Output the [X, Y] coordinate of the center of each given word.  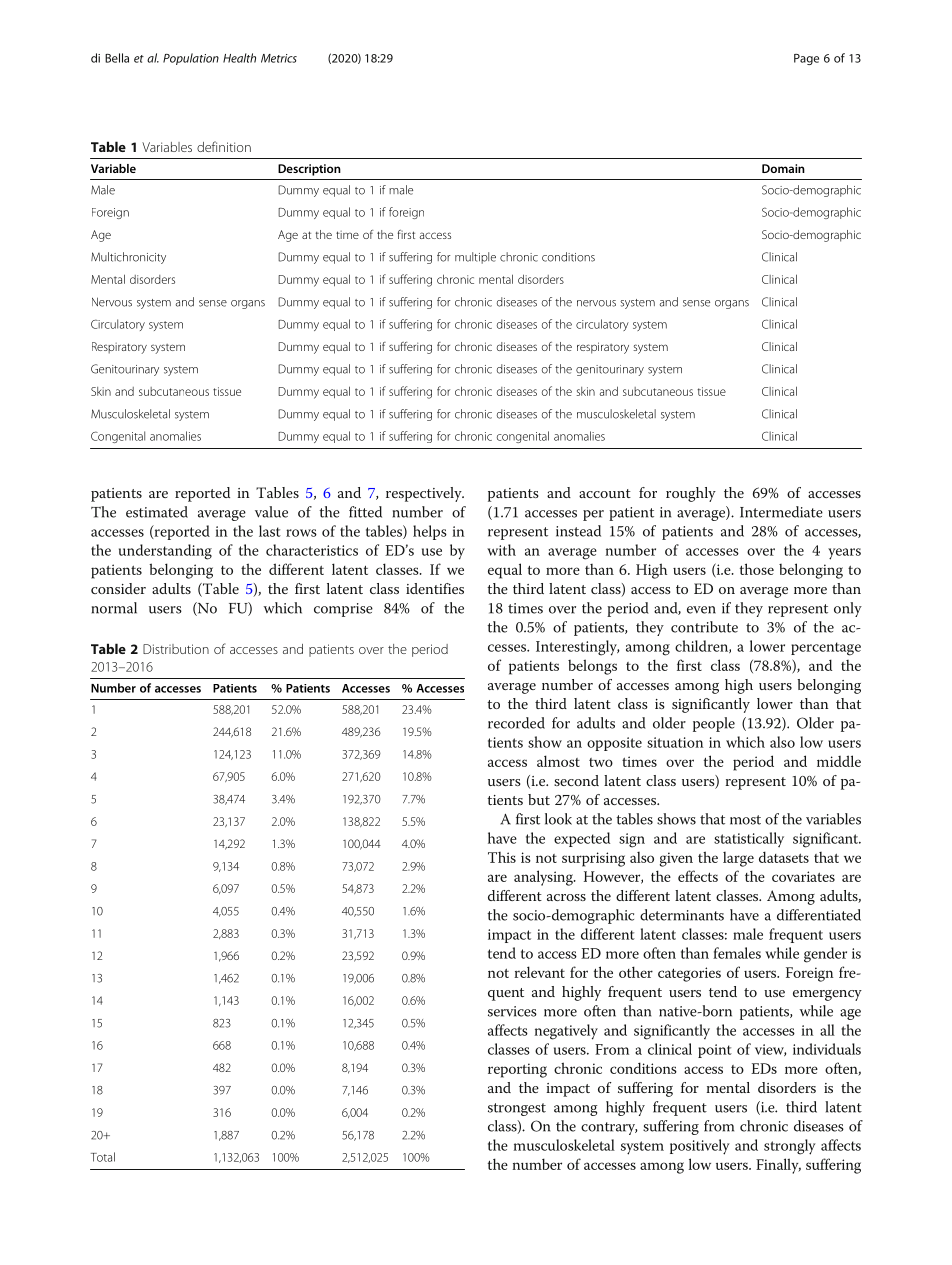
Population [191, 59]
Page [806, 59]
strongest [517, 1109]
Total [103, 1157]
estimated [157, 512]
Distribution [176, 649]
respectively [425, 494]
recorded [516, 723]
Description [309, 170]
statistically [749, 839]
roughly [691, 494]
